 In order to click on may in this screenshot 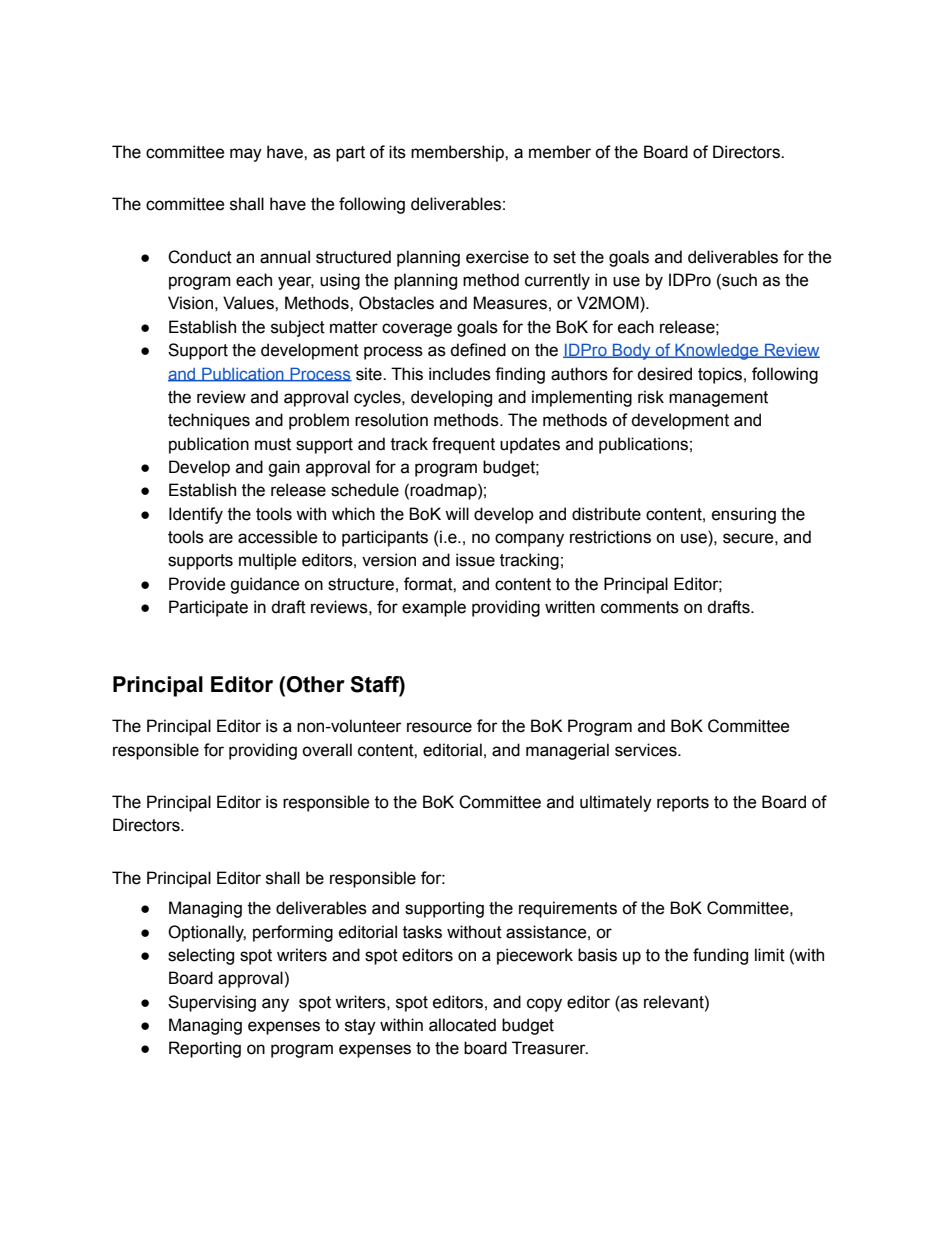, I will do `click(246, 155)`.
